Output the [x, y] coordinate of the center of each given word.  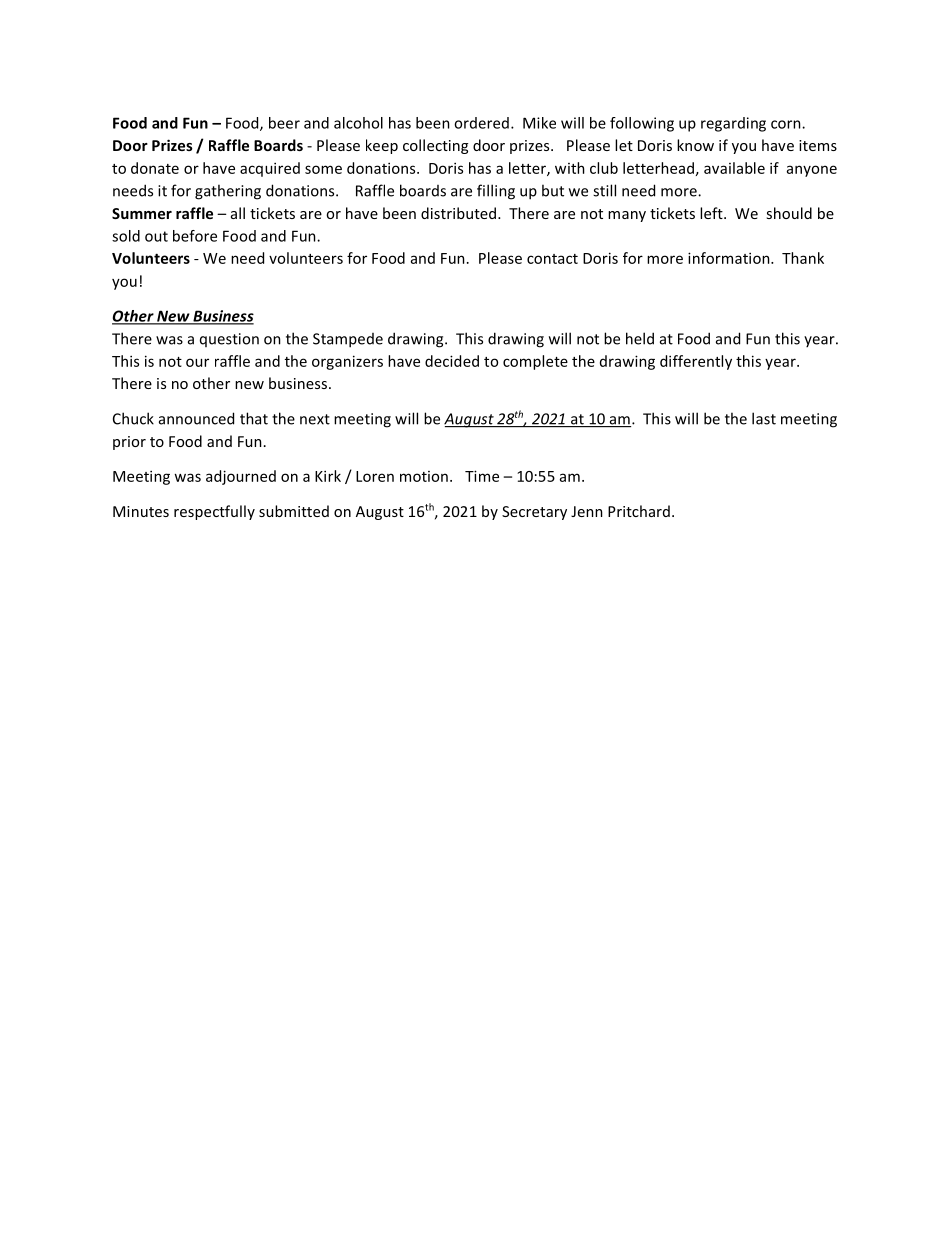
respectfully [214, 512]
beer [284, 123]
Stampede [348, 340]
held [640, 338]
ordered [481, 123]
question [229, 340]
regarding [733, 124]
